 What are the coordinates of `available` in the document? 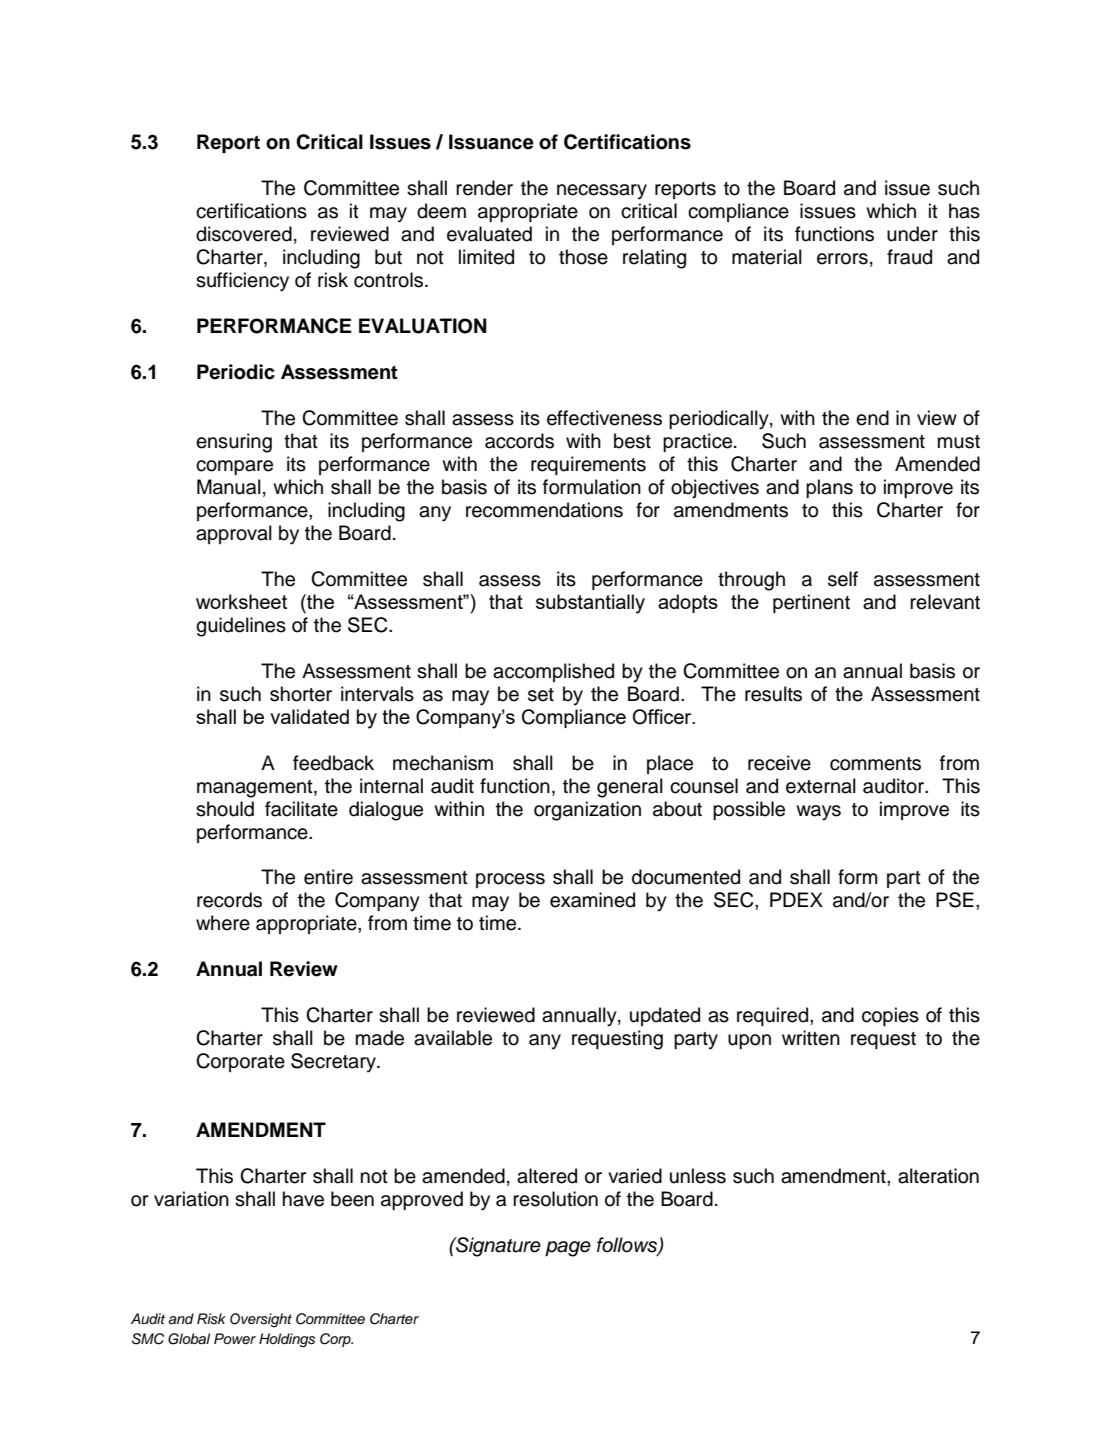 It's located at (453, 1038).
